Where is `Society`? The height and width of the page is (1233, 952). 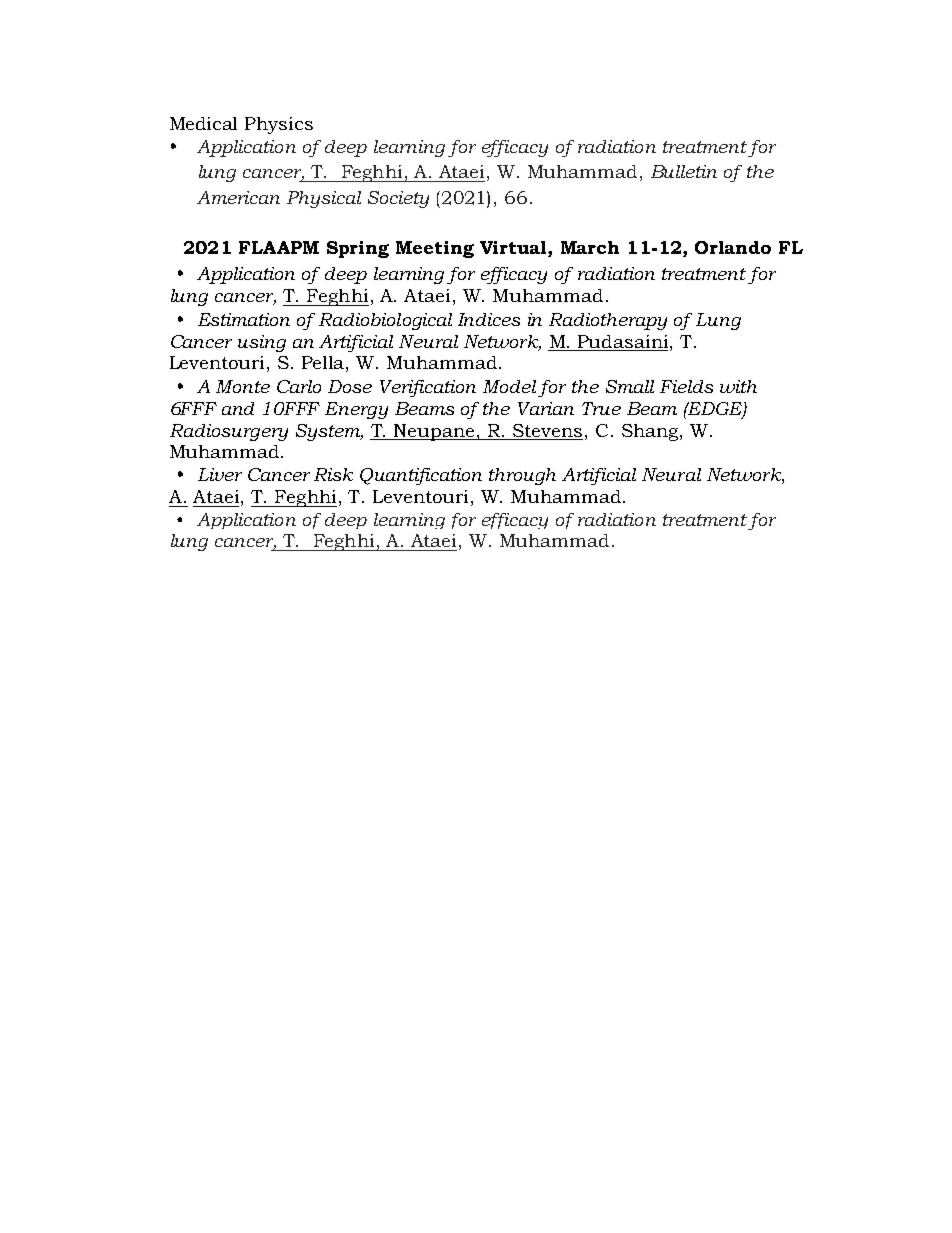
Society is located at coordinates (398, 199).
